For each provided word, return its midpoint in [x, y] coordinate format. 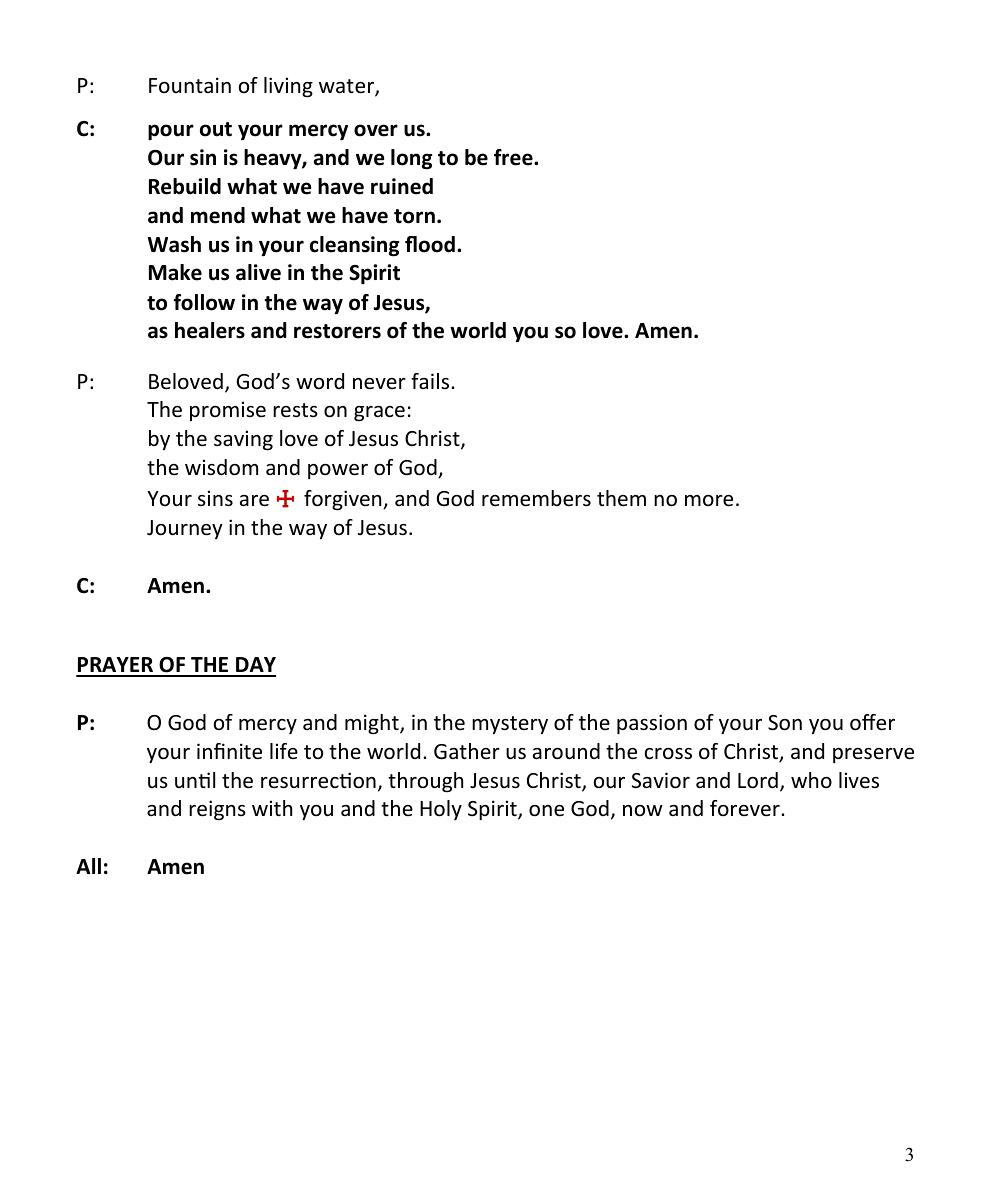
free [514, 157]
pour [171, 132]
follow [204, 302]
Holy [441, 810]
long [411, 159]
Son [785, 723]
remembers [536, 498]
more [709, 501]
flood [430, 244]
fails [431, 381]
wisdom [221, 467]
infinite [229, 751]
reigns [217, 810]
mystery [510, 725]
